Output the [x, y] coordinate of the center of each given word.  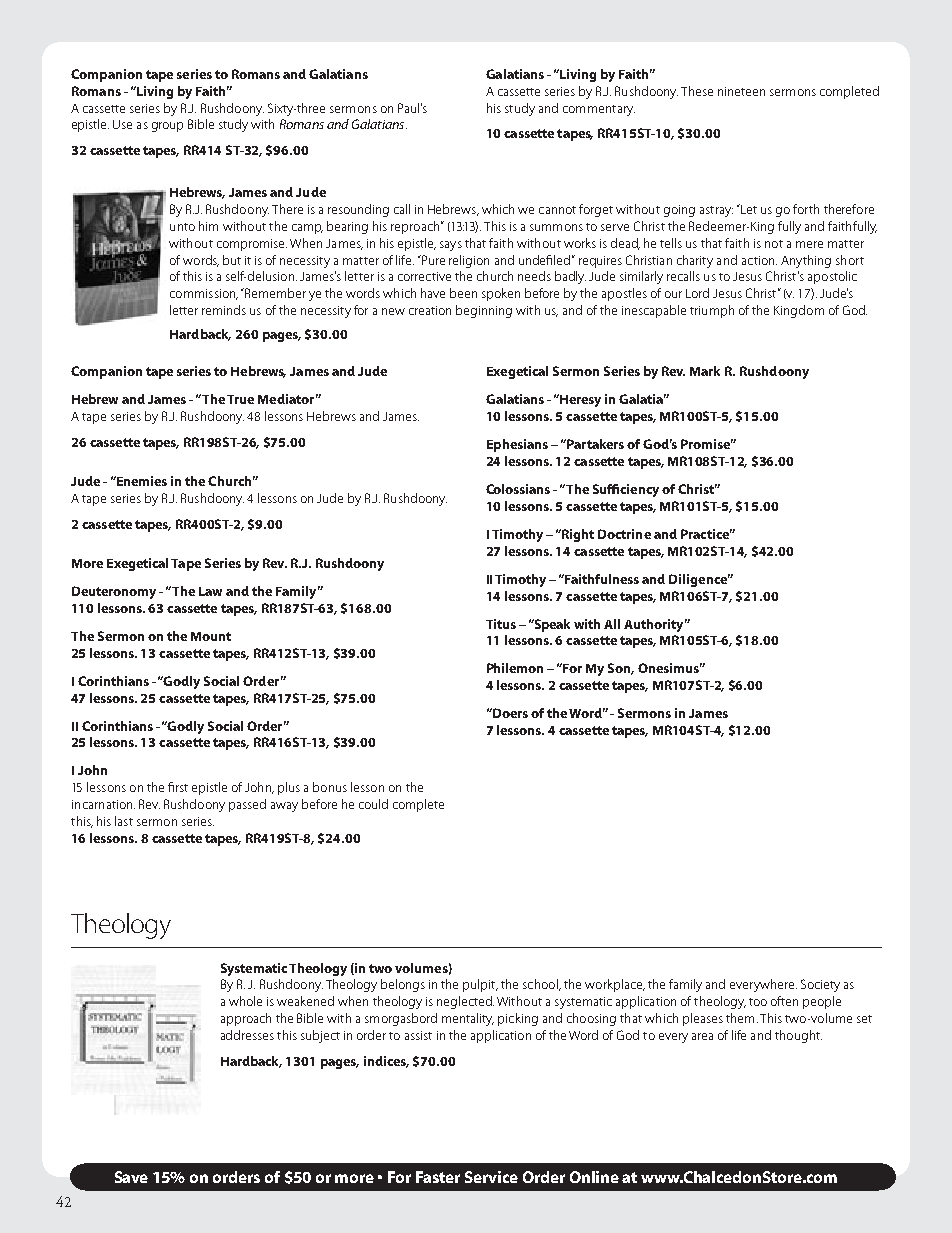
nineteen [741, 91]
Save [131, 1177]
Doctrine [624, 534]
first [178, 787]
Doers [509, 713]
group [167, 127]
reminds [224, 310]
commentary [599, 110]
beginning [484, 311]
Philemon [515, 668]
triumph [712, 311]
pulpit [480, 985]
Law [210, 591]
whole [245, 1001]
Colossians [518, 489]
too [758, 1002]
